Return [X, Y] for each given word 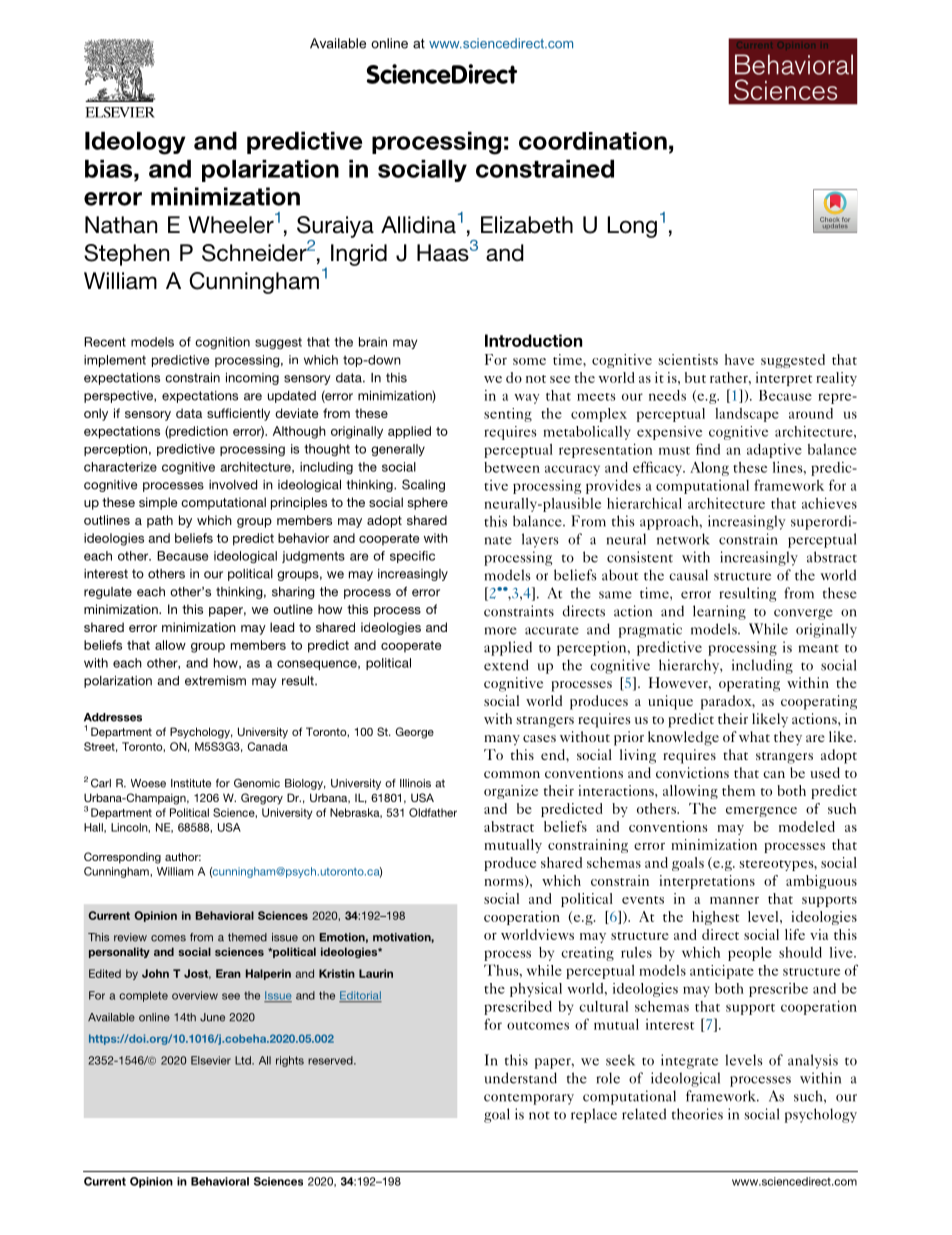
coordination [593, 141]
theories [697, 1114]
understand [520, 1078]
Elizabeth [527, 225]
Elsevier [211, 1060]
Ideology [135, 143]
